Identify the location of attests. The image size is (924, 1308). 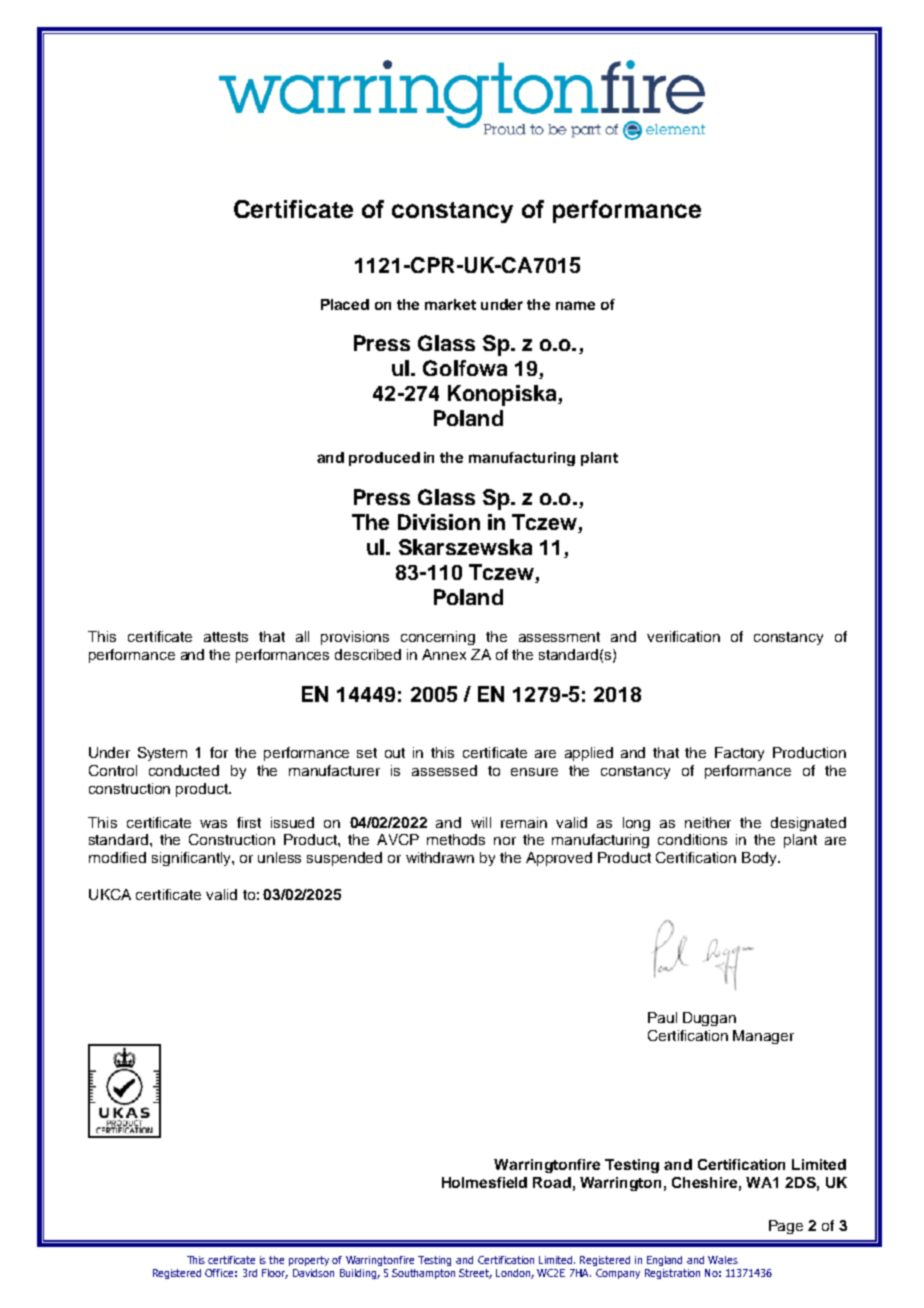
(226, 637).
